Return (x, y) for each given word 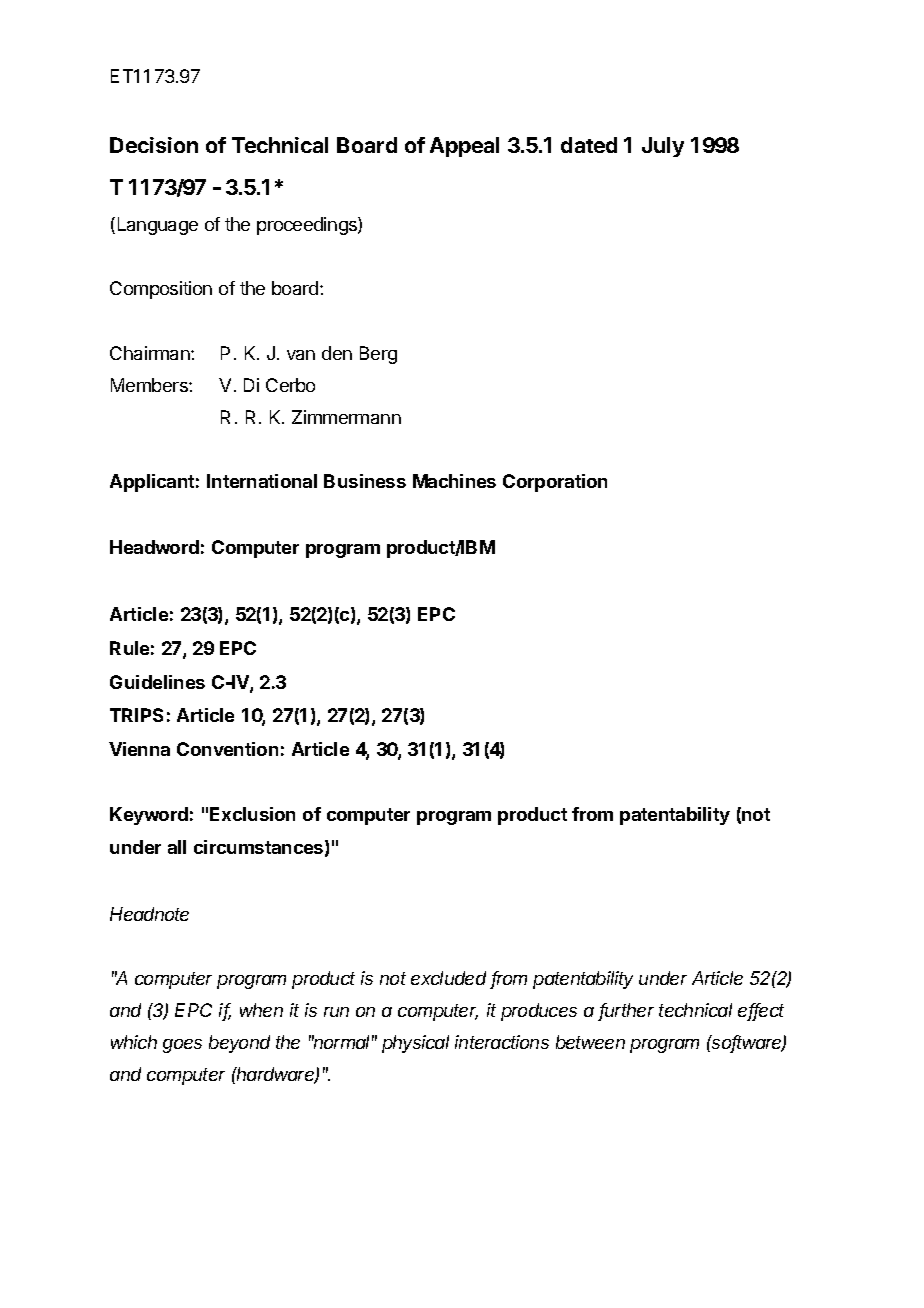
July (663, 147)
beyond (239, 1044)
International (262, 481)
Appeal (464, 147)
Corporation (555, 483)
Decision (154, 145)
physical (415, 1044)
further (626, 1011)
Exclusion (252, 814)
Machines (454, 481)
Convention (227, 749)
